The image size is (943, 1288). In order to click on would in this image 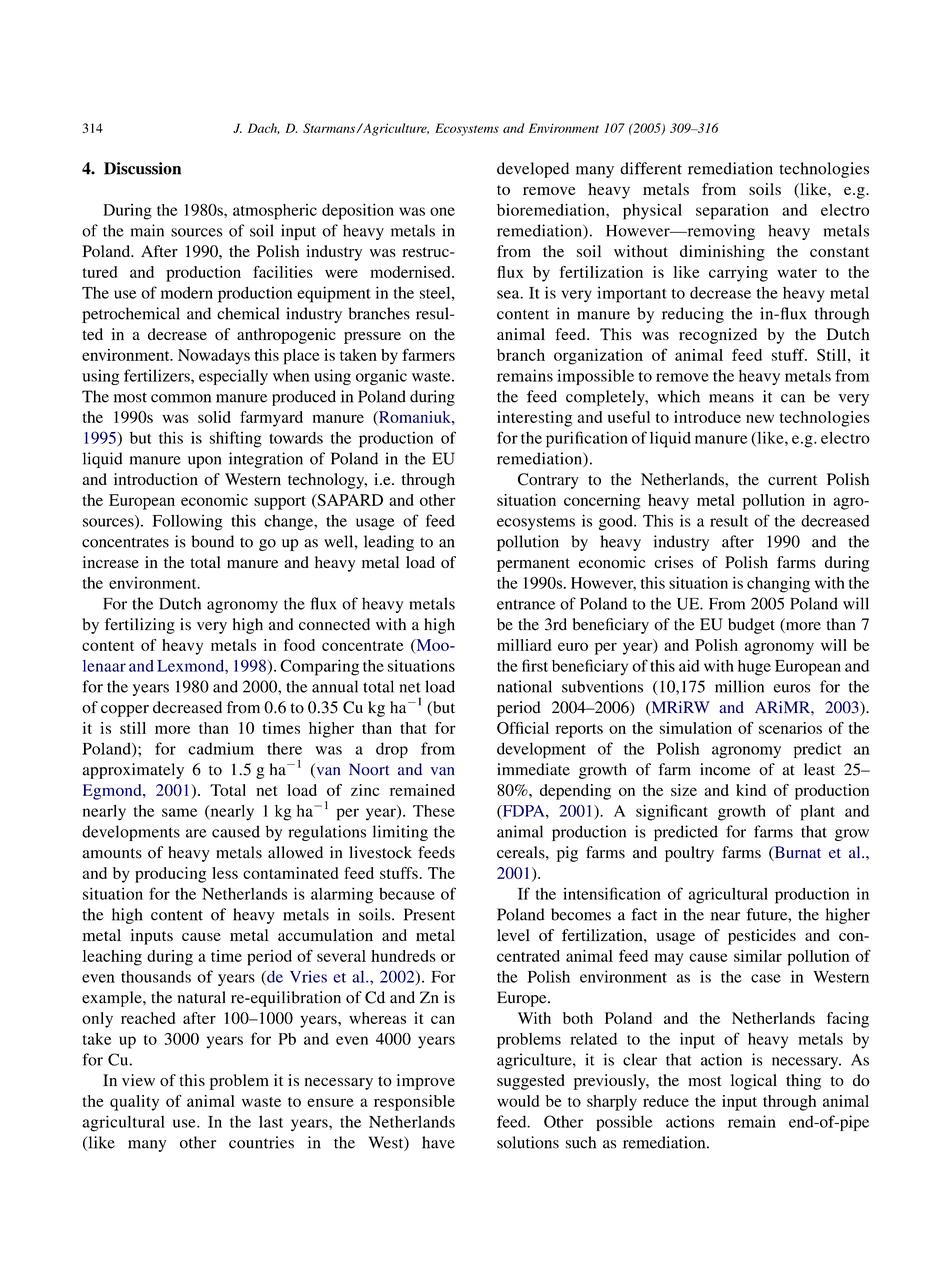, I will do `click(518, 1101)`.
